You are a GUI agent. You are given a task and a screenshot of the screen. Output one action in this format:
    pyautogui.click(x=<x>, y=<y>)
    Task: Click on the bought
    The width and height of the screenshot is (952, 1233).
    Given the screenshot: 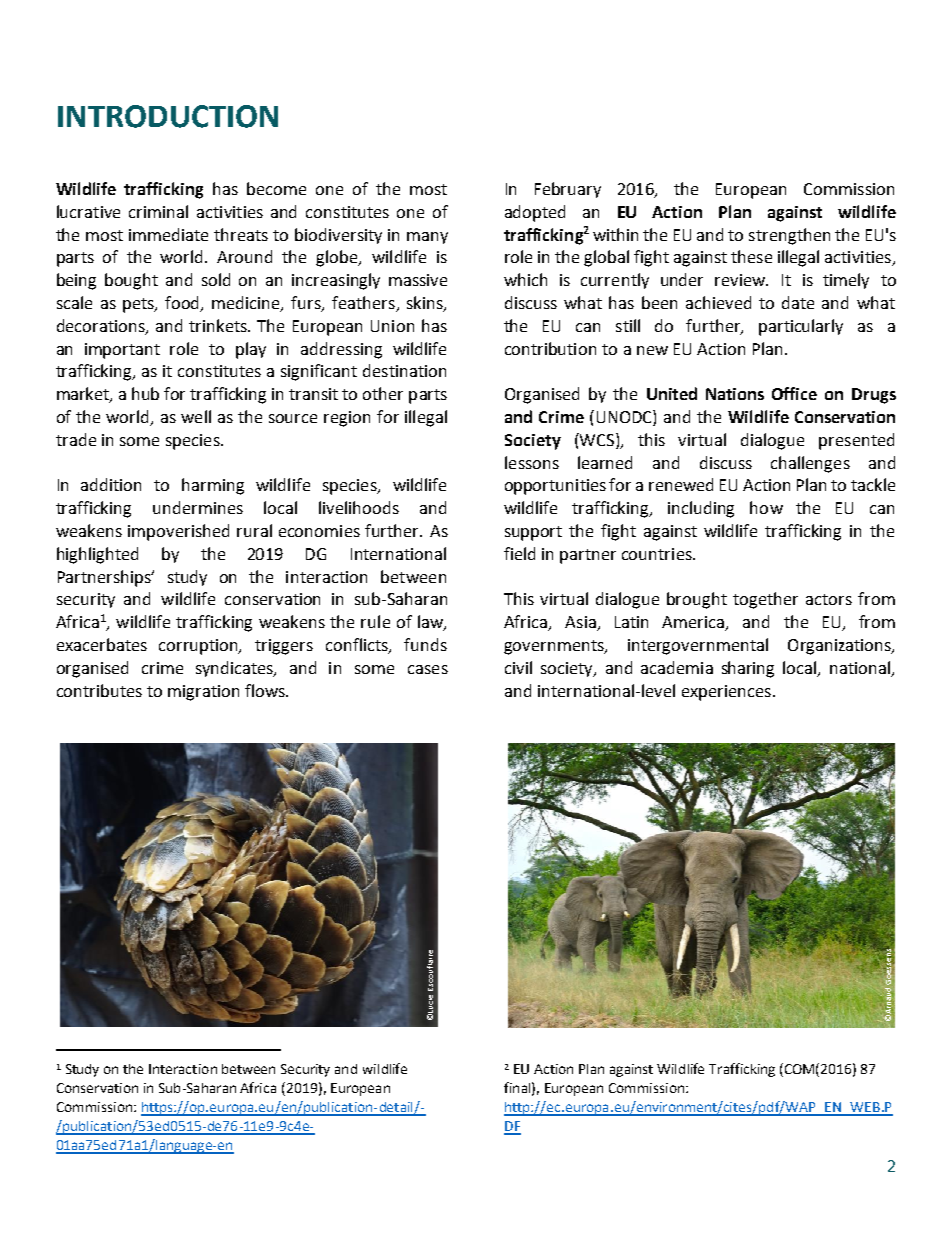 What is the action you would take?
    pyautogui.click(x=131, y=281)
